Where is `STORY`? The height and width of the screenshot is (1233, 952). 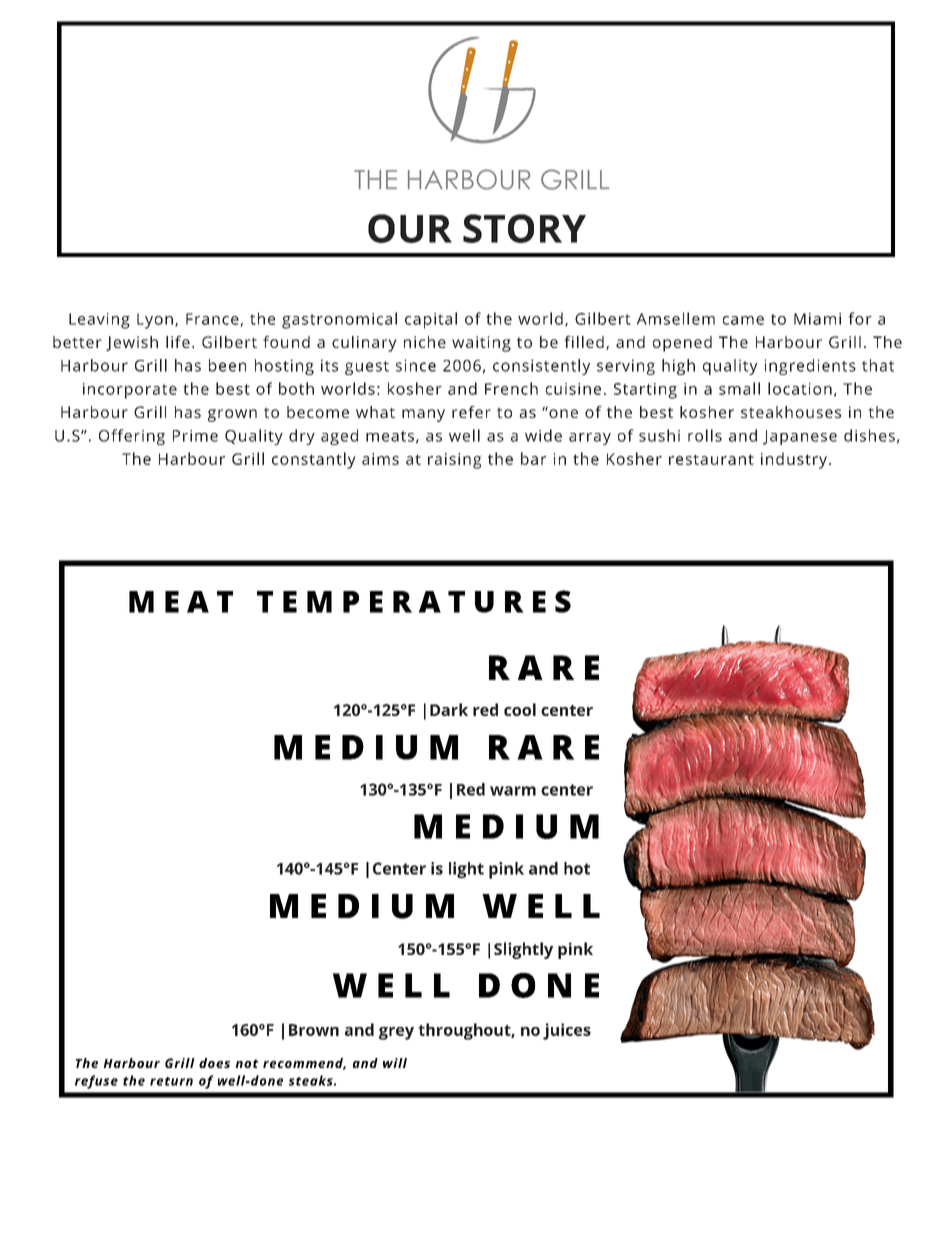
STORY is located at coordinates (524, 228).
